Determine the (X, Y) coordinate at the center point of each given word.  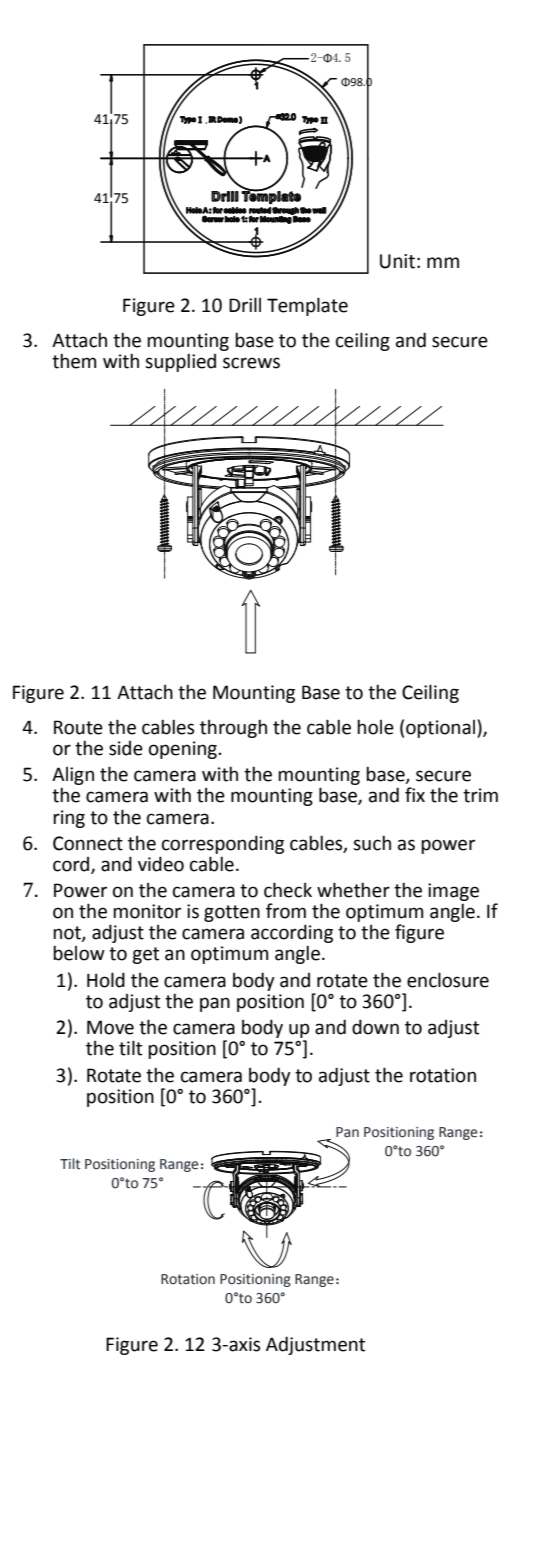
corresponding (223, 844)
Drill (245, 304)
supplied (180, 362)
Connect (88, 843)
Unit (397, 261)
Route (78, 727)
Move (110, 1027)
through (233, 728)
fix (415, 794)
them (74, 361)
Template (307, 306)
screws (251, 363)
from (286, 911)
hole (375, 727)
